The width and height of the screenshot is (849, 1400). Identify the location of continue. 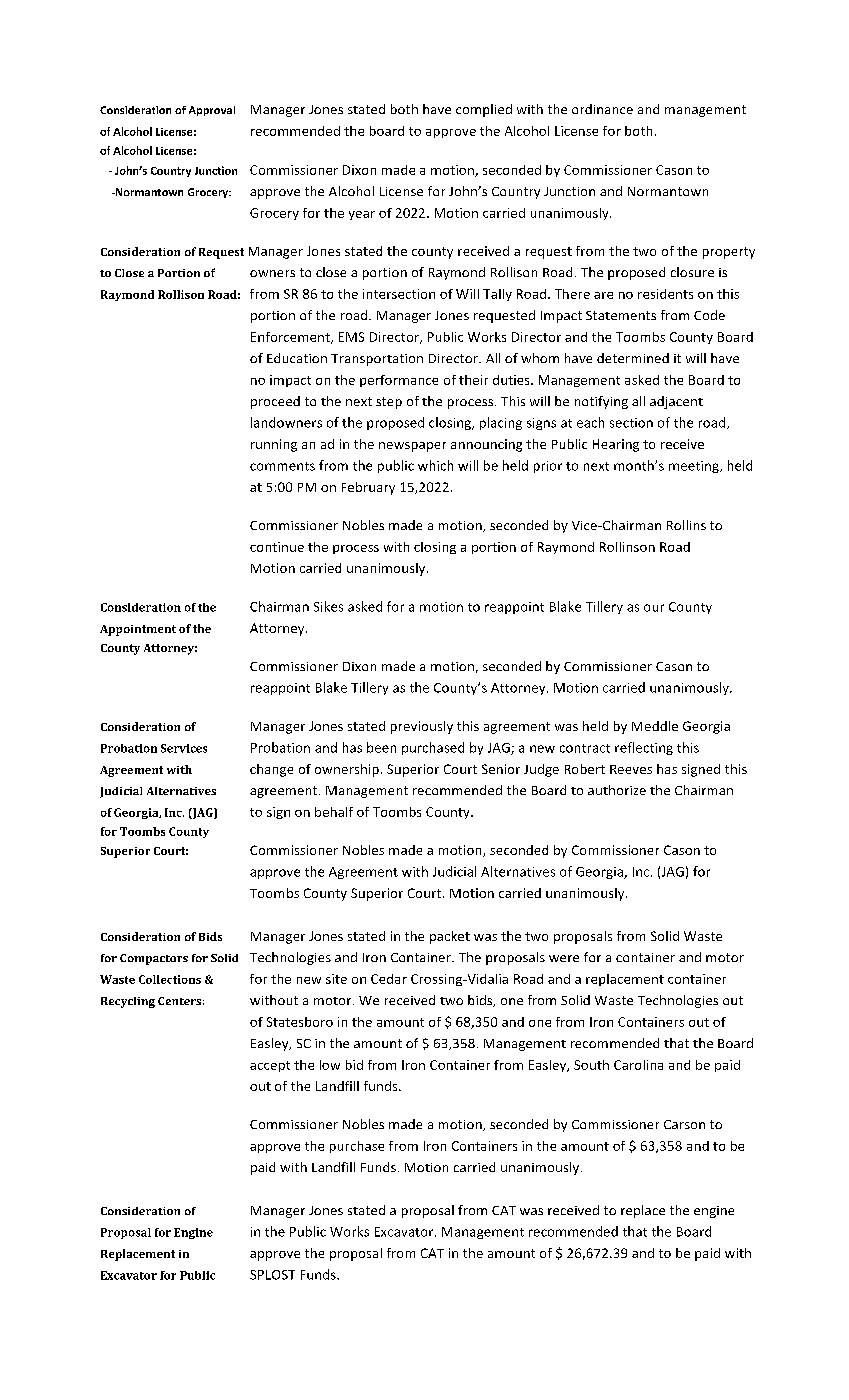
(277, 547).
